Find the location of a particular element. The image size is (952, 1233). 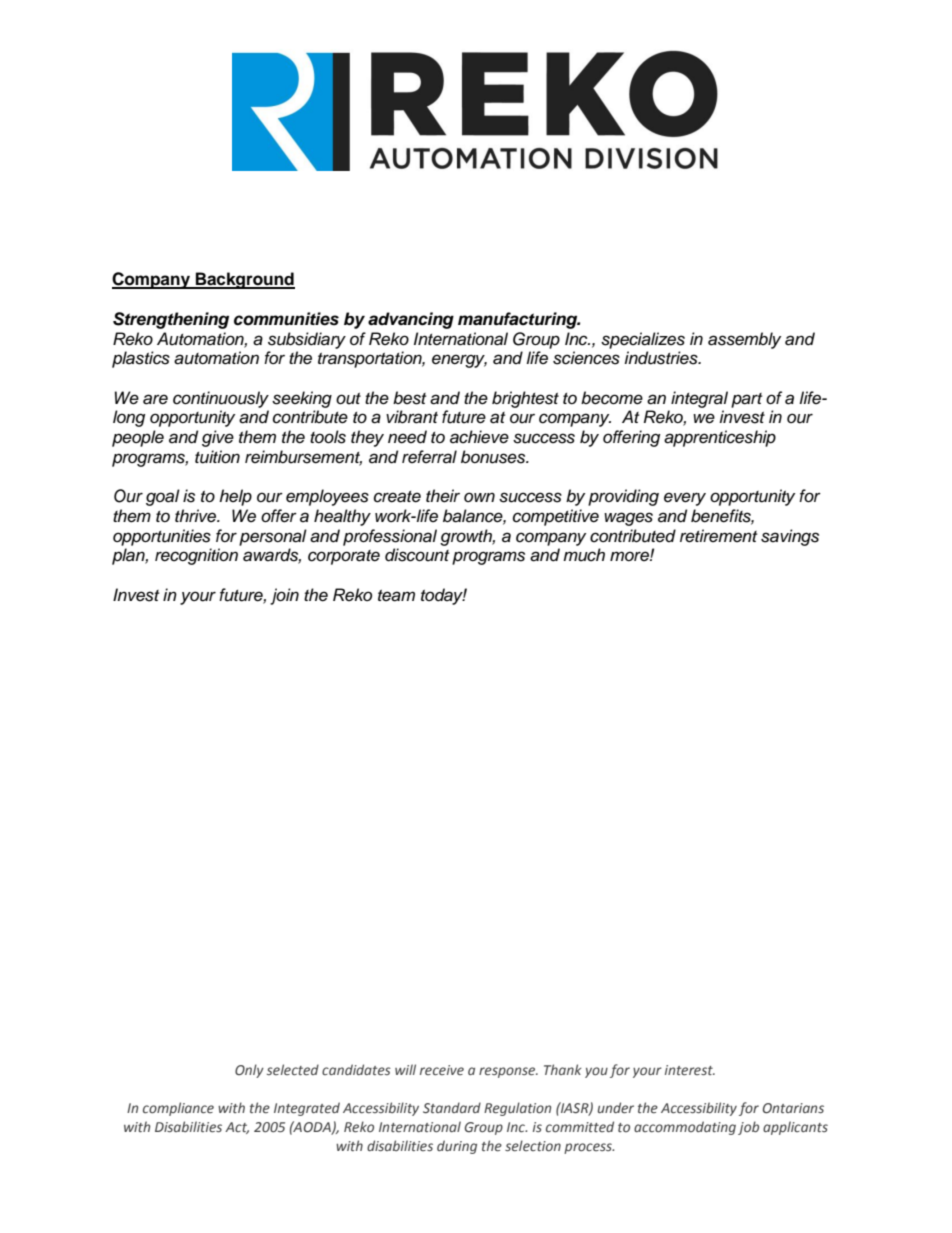

discount is located at coordinates (417, 555).
